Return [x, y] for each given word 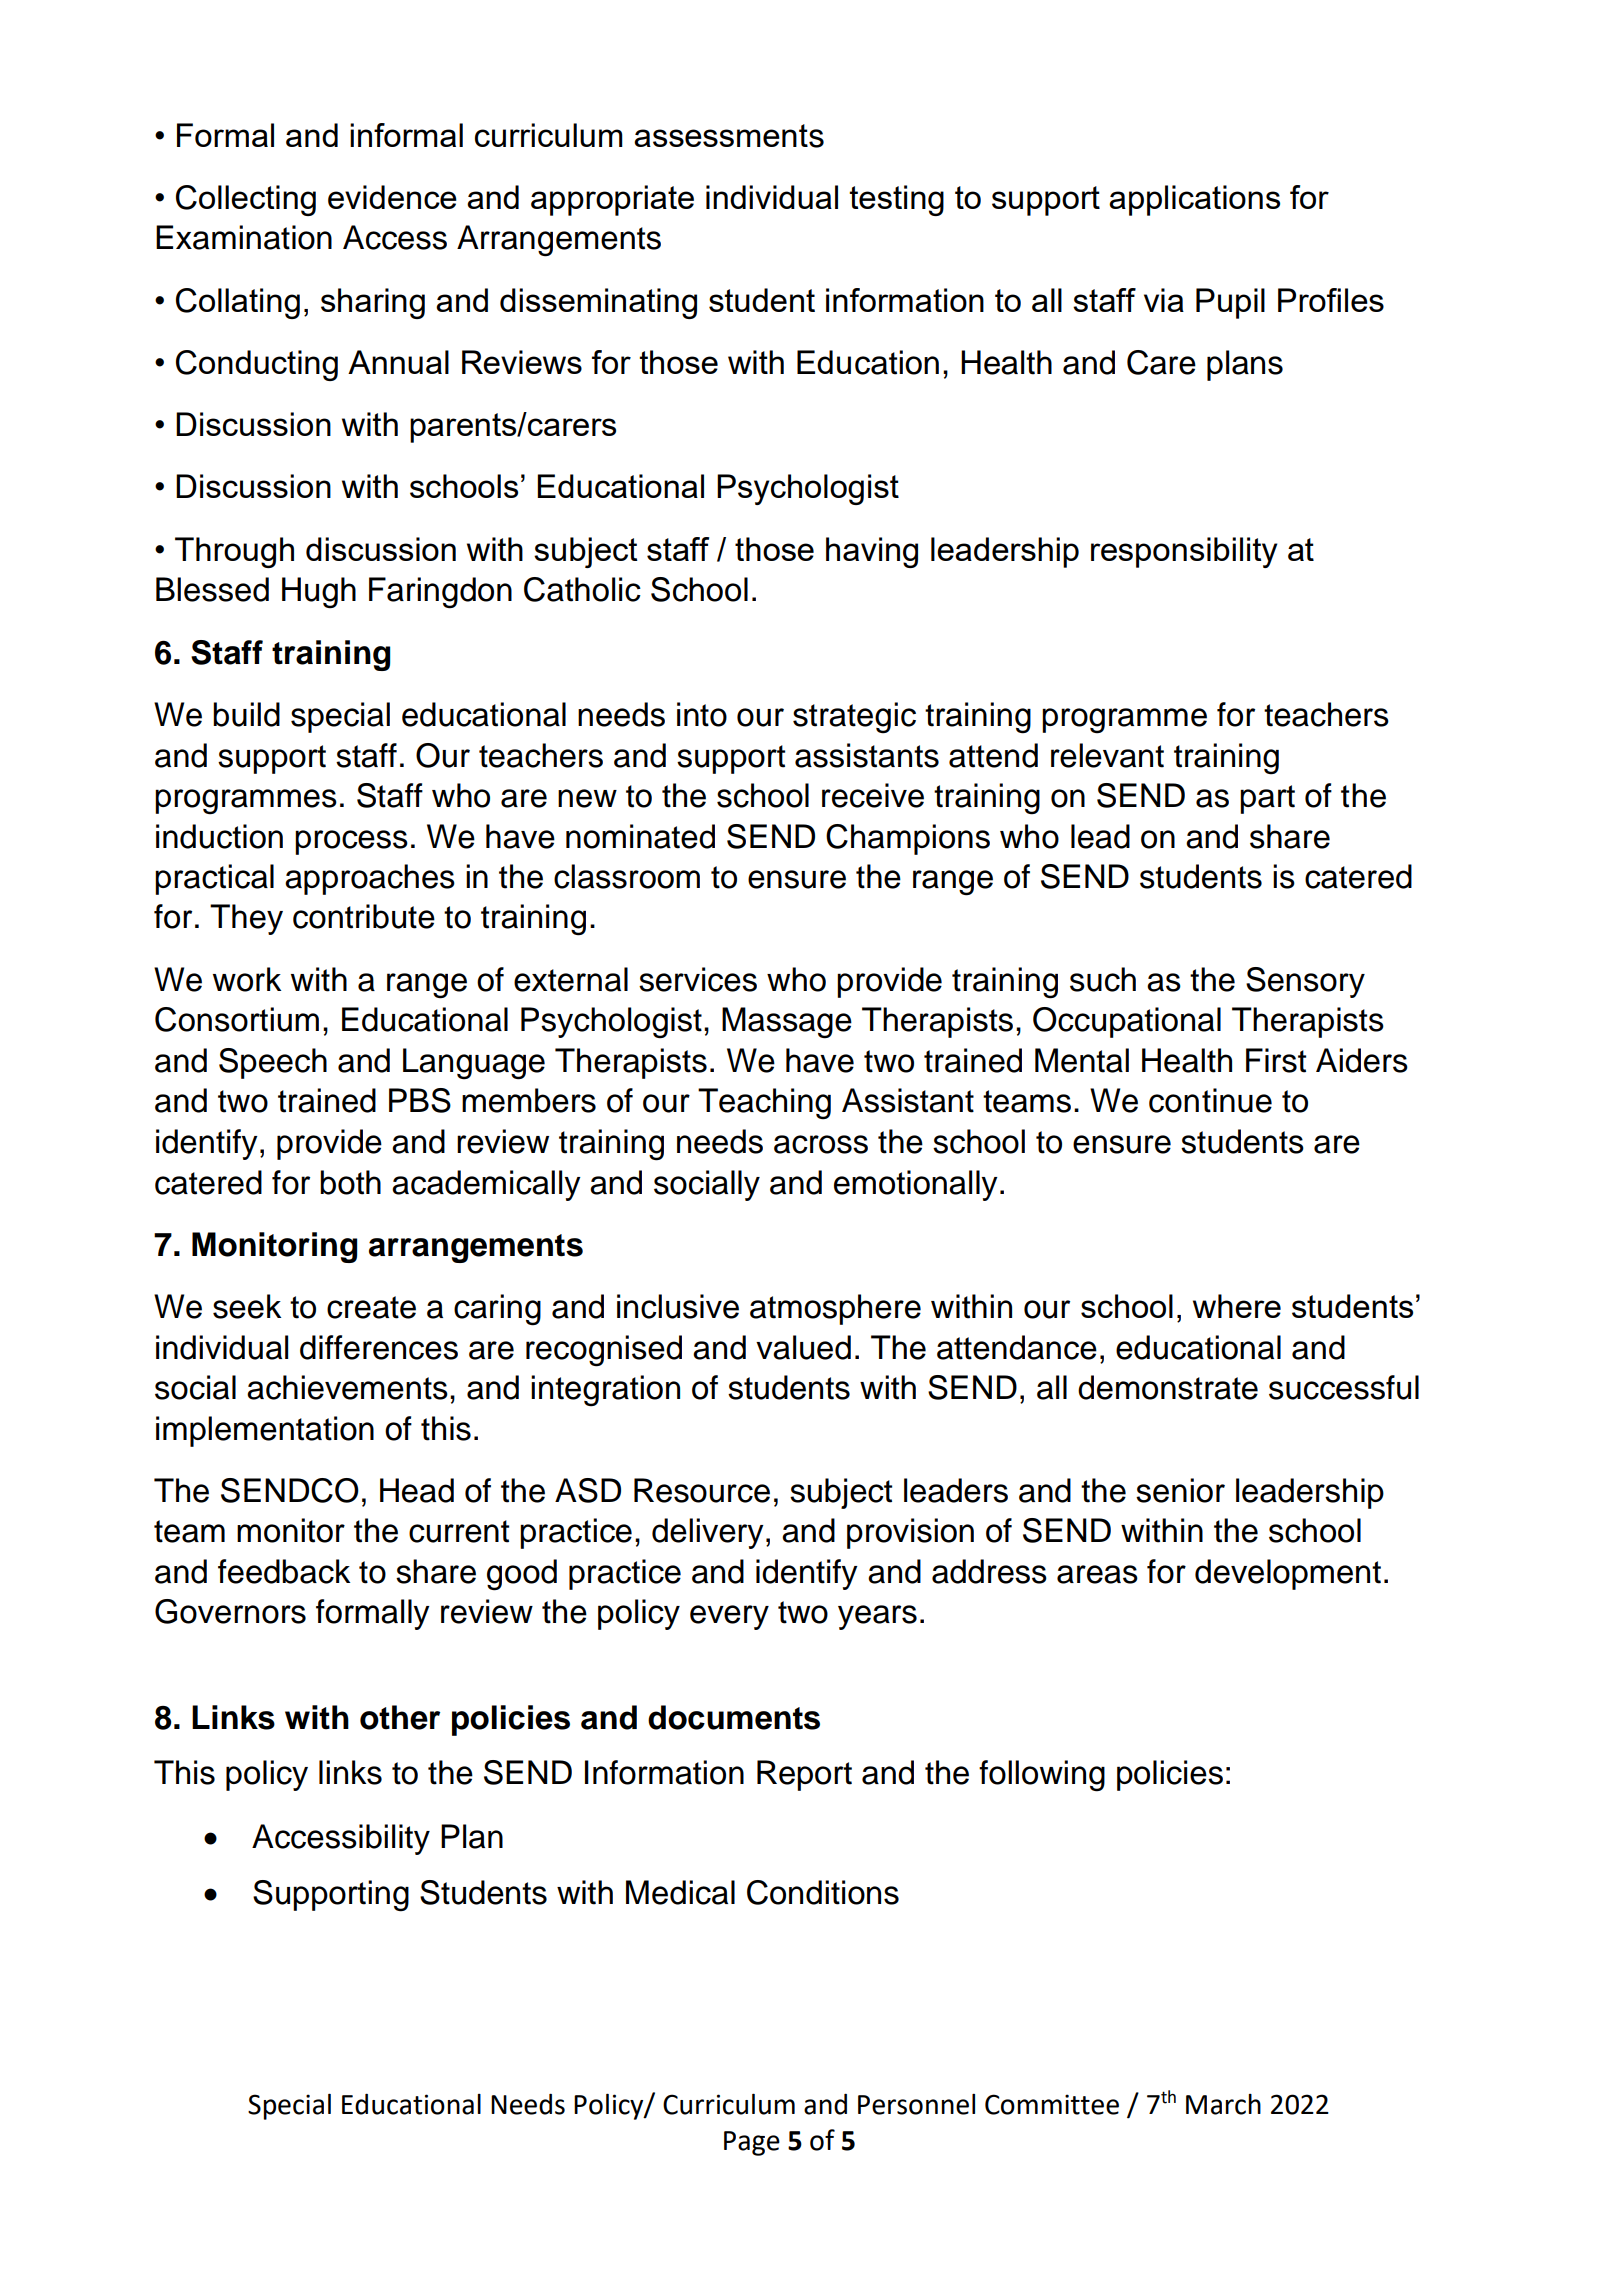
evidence [392, 197]
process [351, 842]
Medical [680, 1892]
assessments [729, 136]
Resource [702, 1490]
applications [1194, 200]
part [1267, 799]
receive [873, 795]
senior [1180, 1490]
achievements [347, 1387]
